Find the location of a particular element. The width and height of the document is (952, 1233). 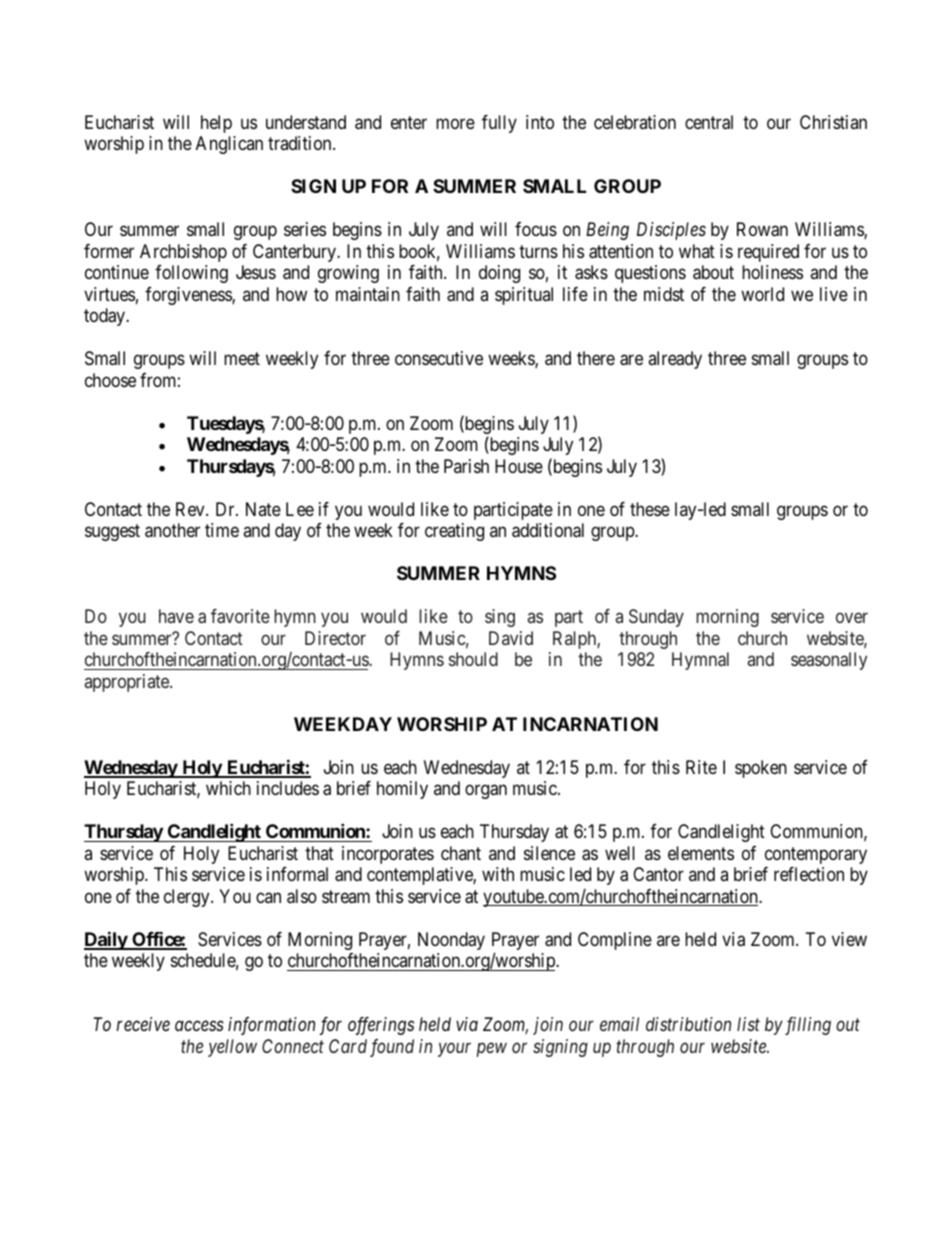

which is located at coordinates (228, 788).
